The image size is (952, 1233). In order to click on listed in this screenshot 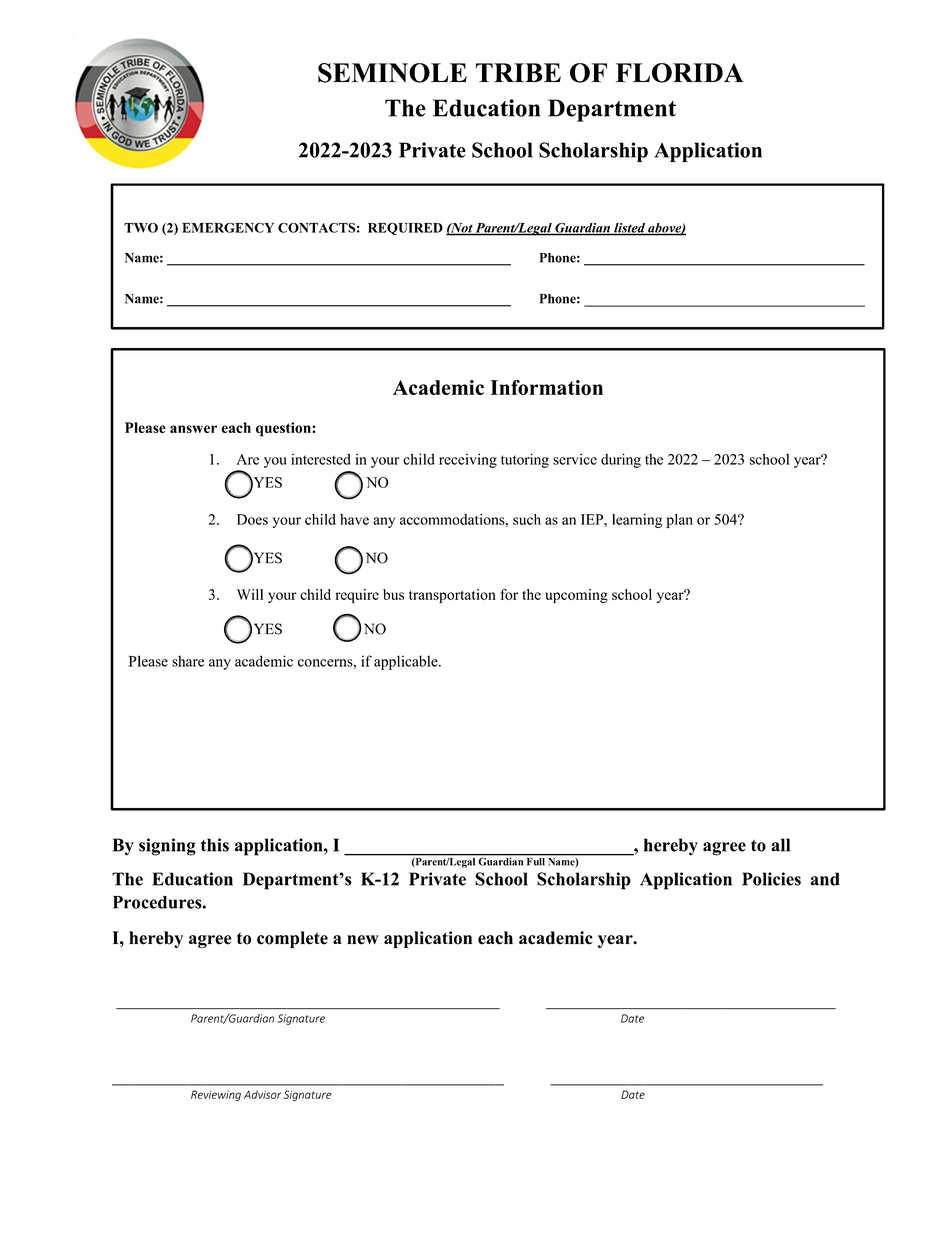, I will do `click(629, 229)`.
